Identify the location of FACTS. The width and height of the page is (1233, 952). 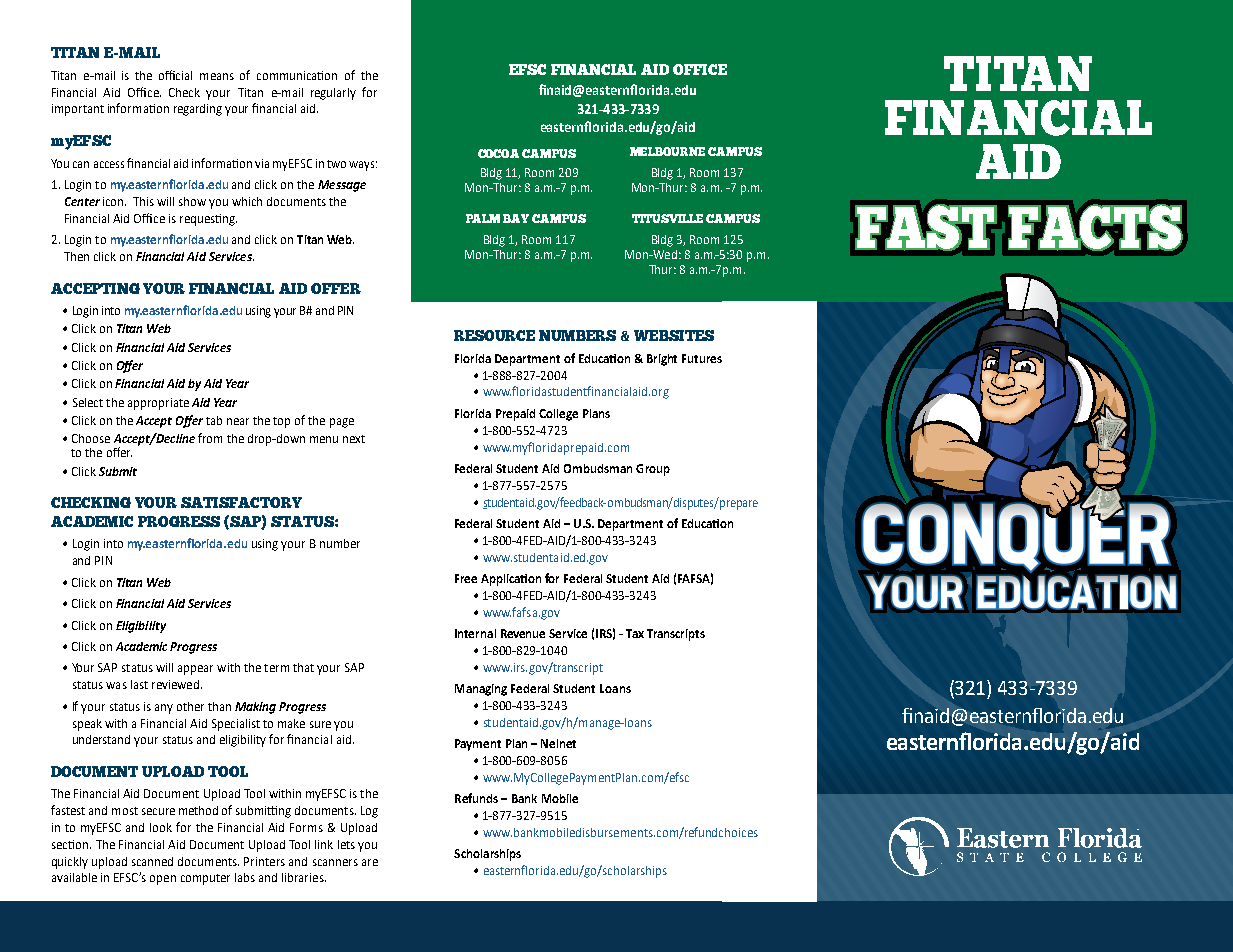
(1095, 227).
